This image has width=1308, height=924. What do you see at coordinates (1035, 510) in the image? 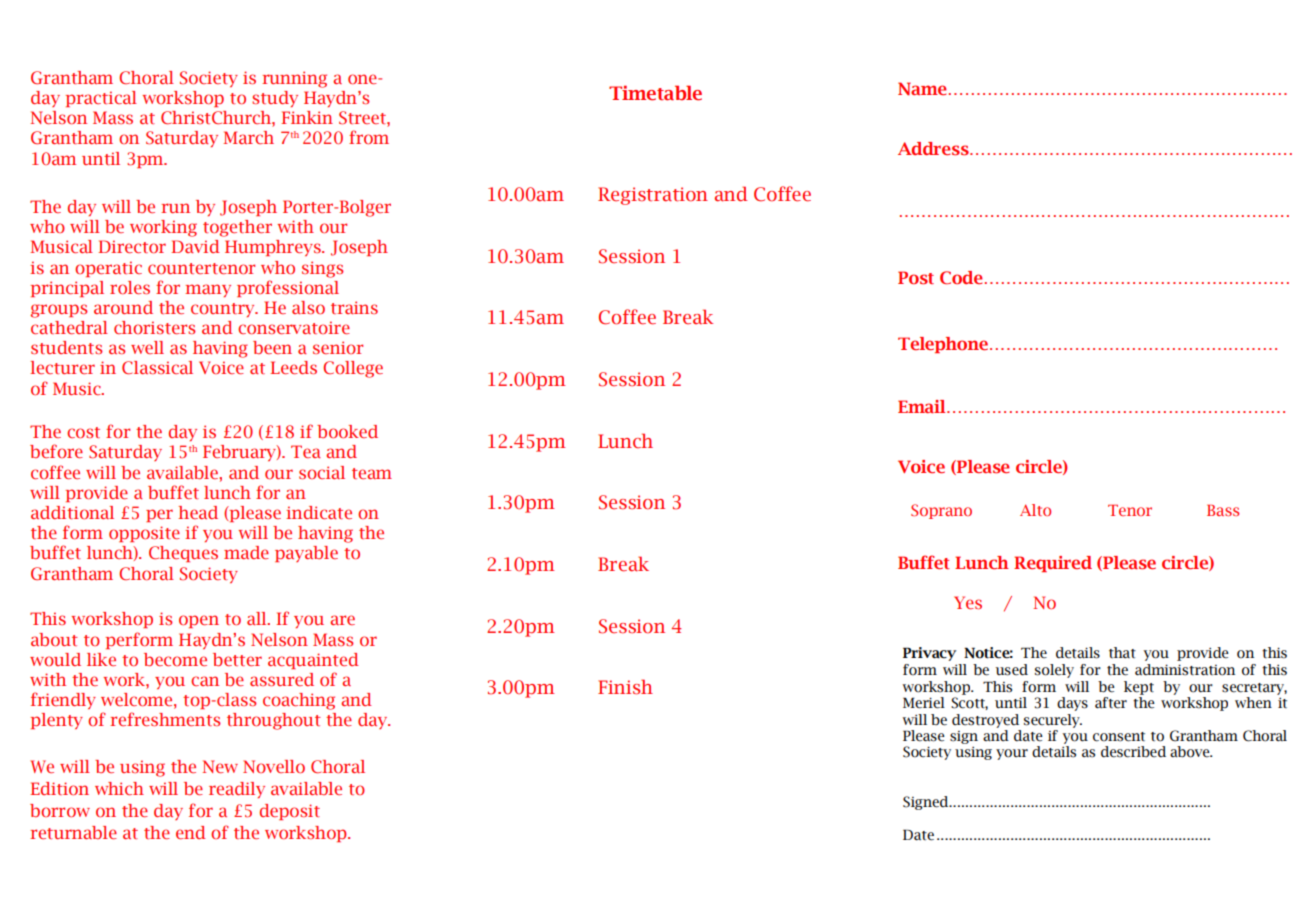
I see `Alto` at bounding box center [1035, 510].
